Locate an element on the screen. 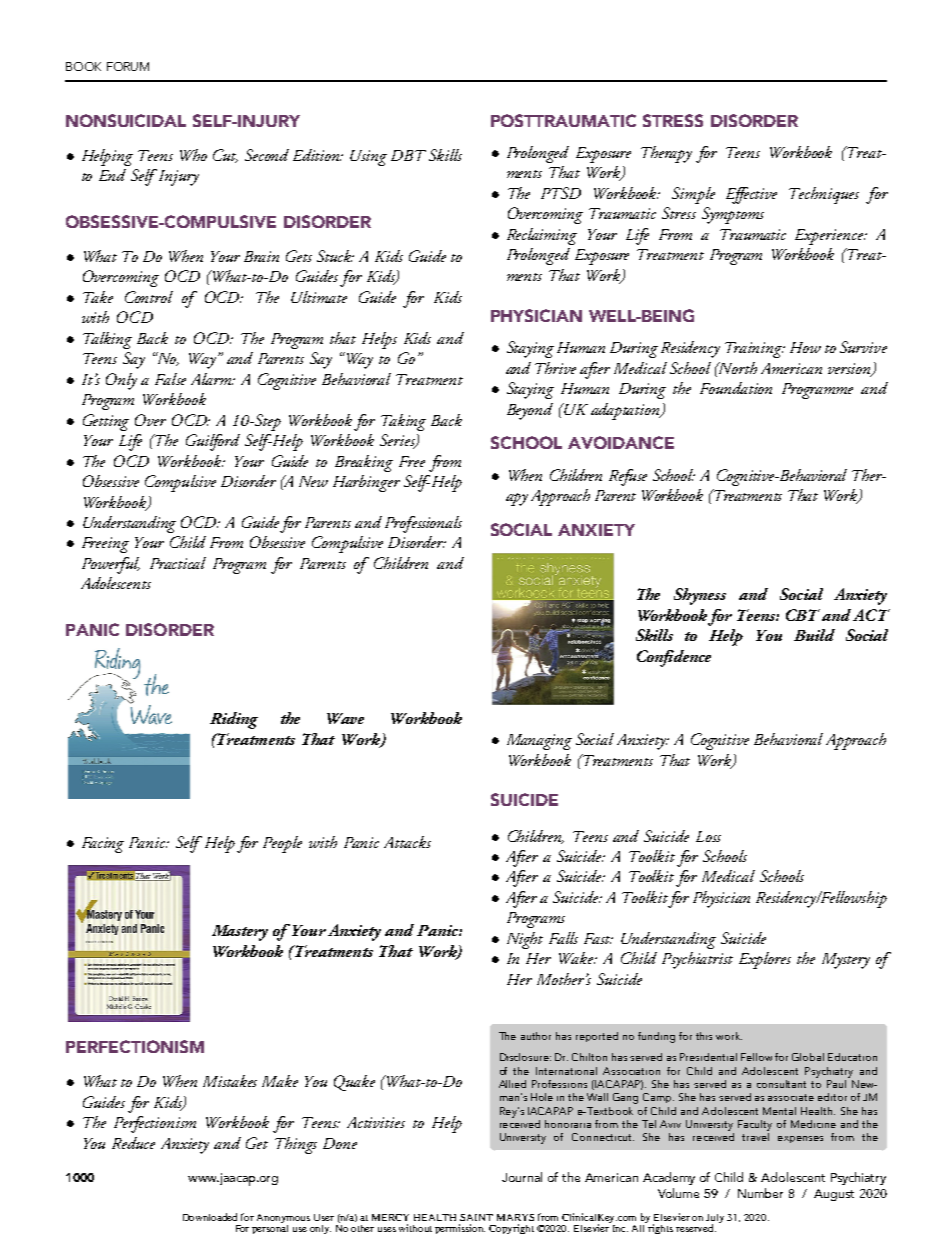 This screenshot has height=1237, width=952. North is located at coordinates (737, 368).
